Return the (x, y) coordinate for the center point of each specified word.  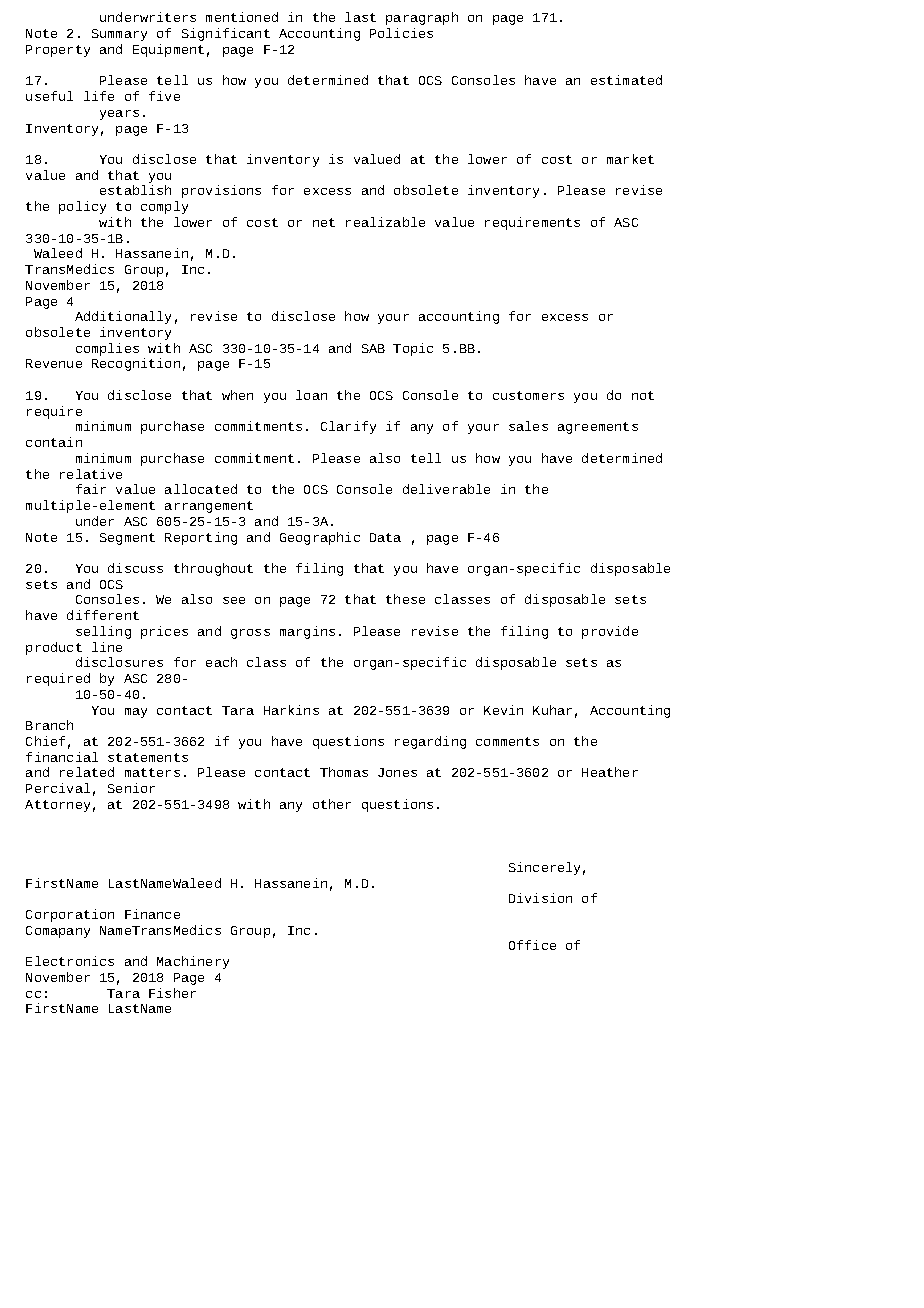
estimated (626, 80)
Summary (119, 35)
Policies (401, 33)
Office (532, 945)
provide (610, 632)
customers (528, 395)
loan (311, 395)
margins (307, 632)
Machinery (193, 962)
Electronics (70, 961)
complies (107, 349)
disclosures (119, 662)
